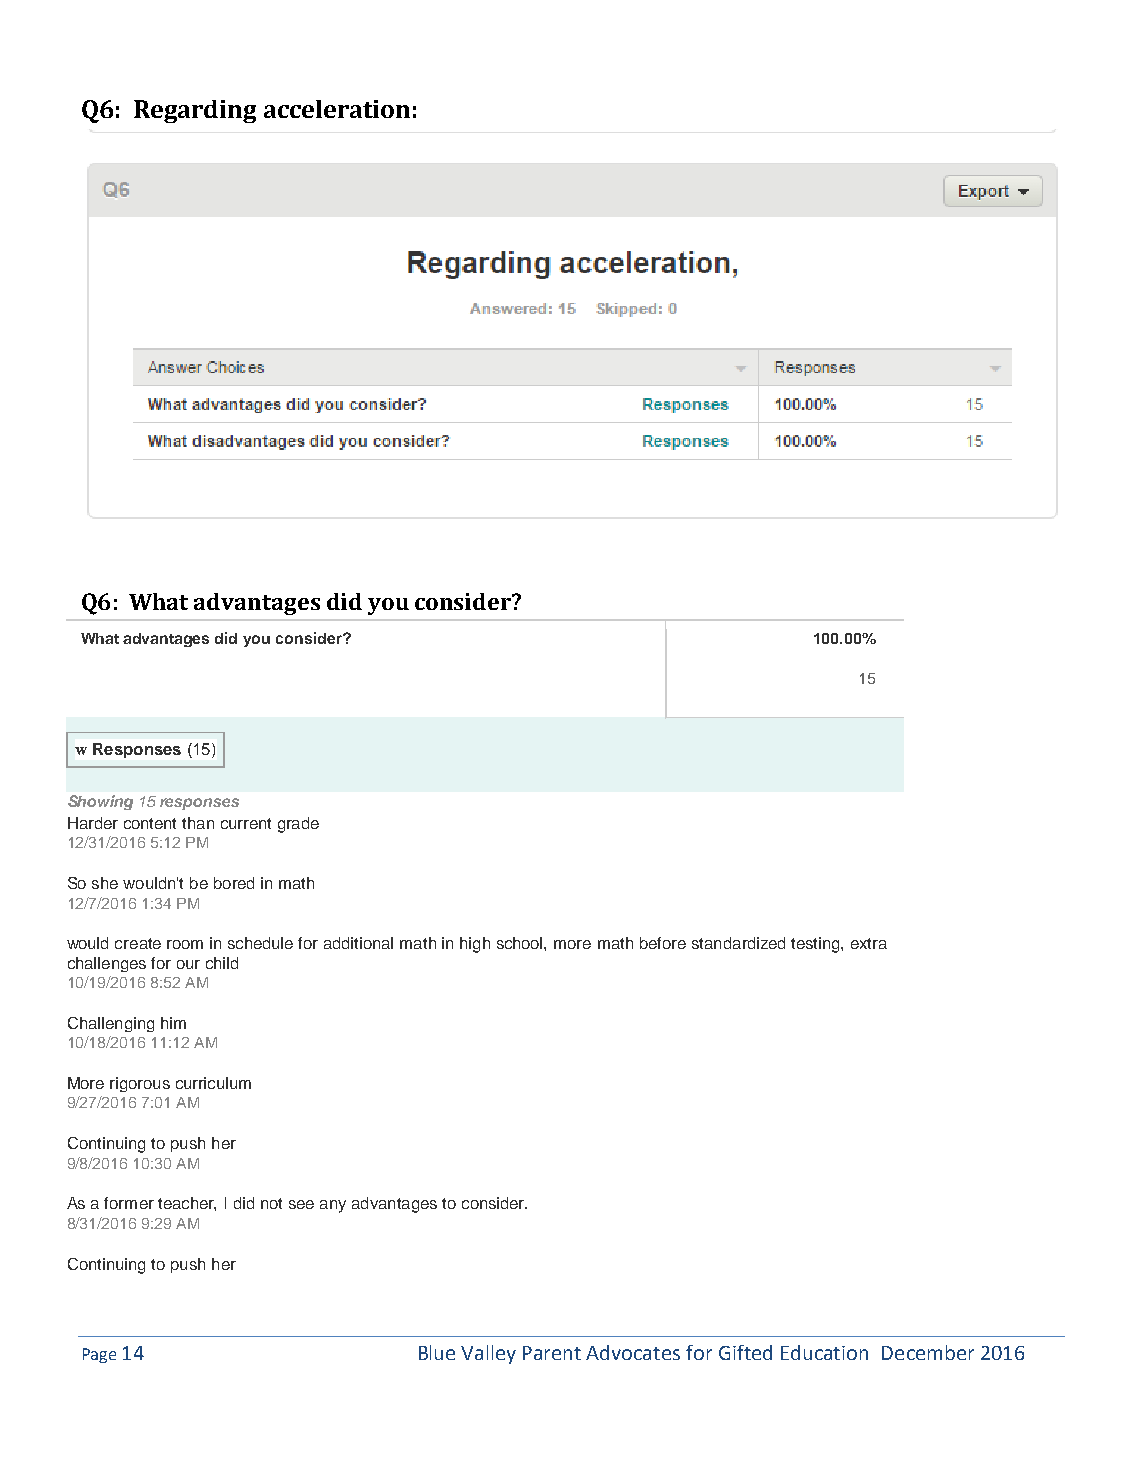  What do you see at coordinates (869, 943) in the image?
I see `extra` at bounding box center [869, 943].
